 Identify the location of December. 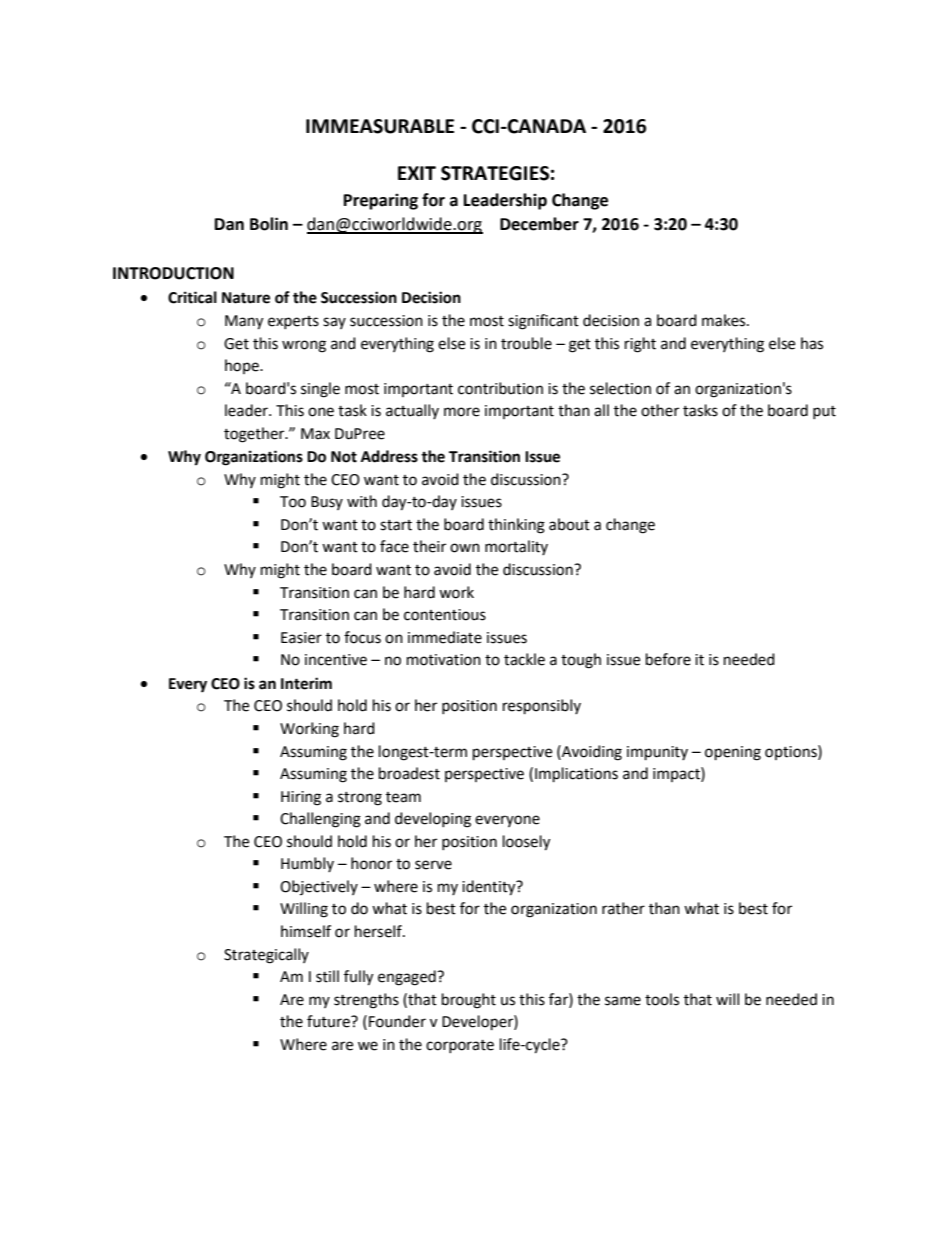
(539, 224).
